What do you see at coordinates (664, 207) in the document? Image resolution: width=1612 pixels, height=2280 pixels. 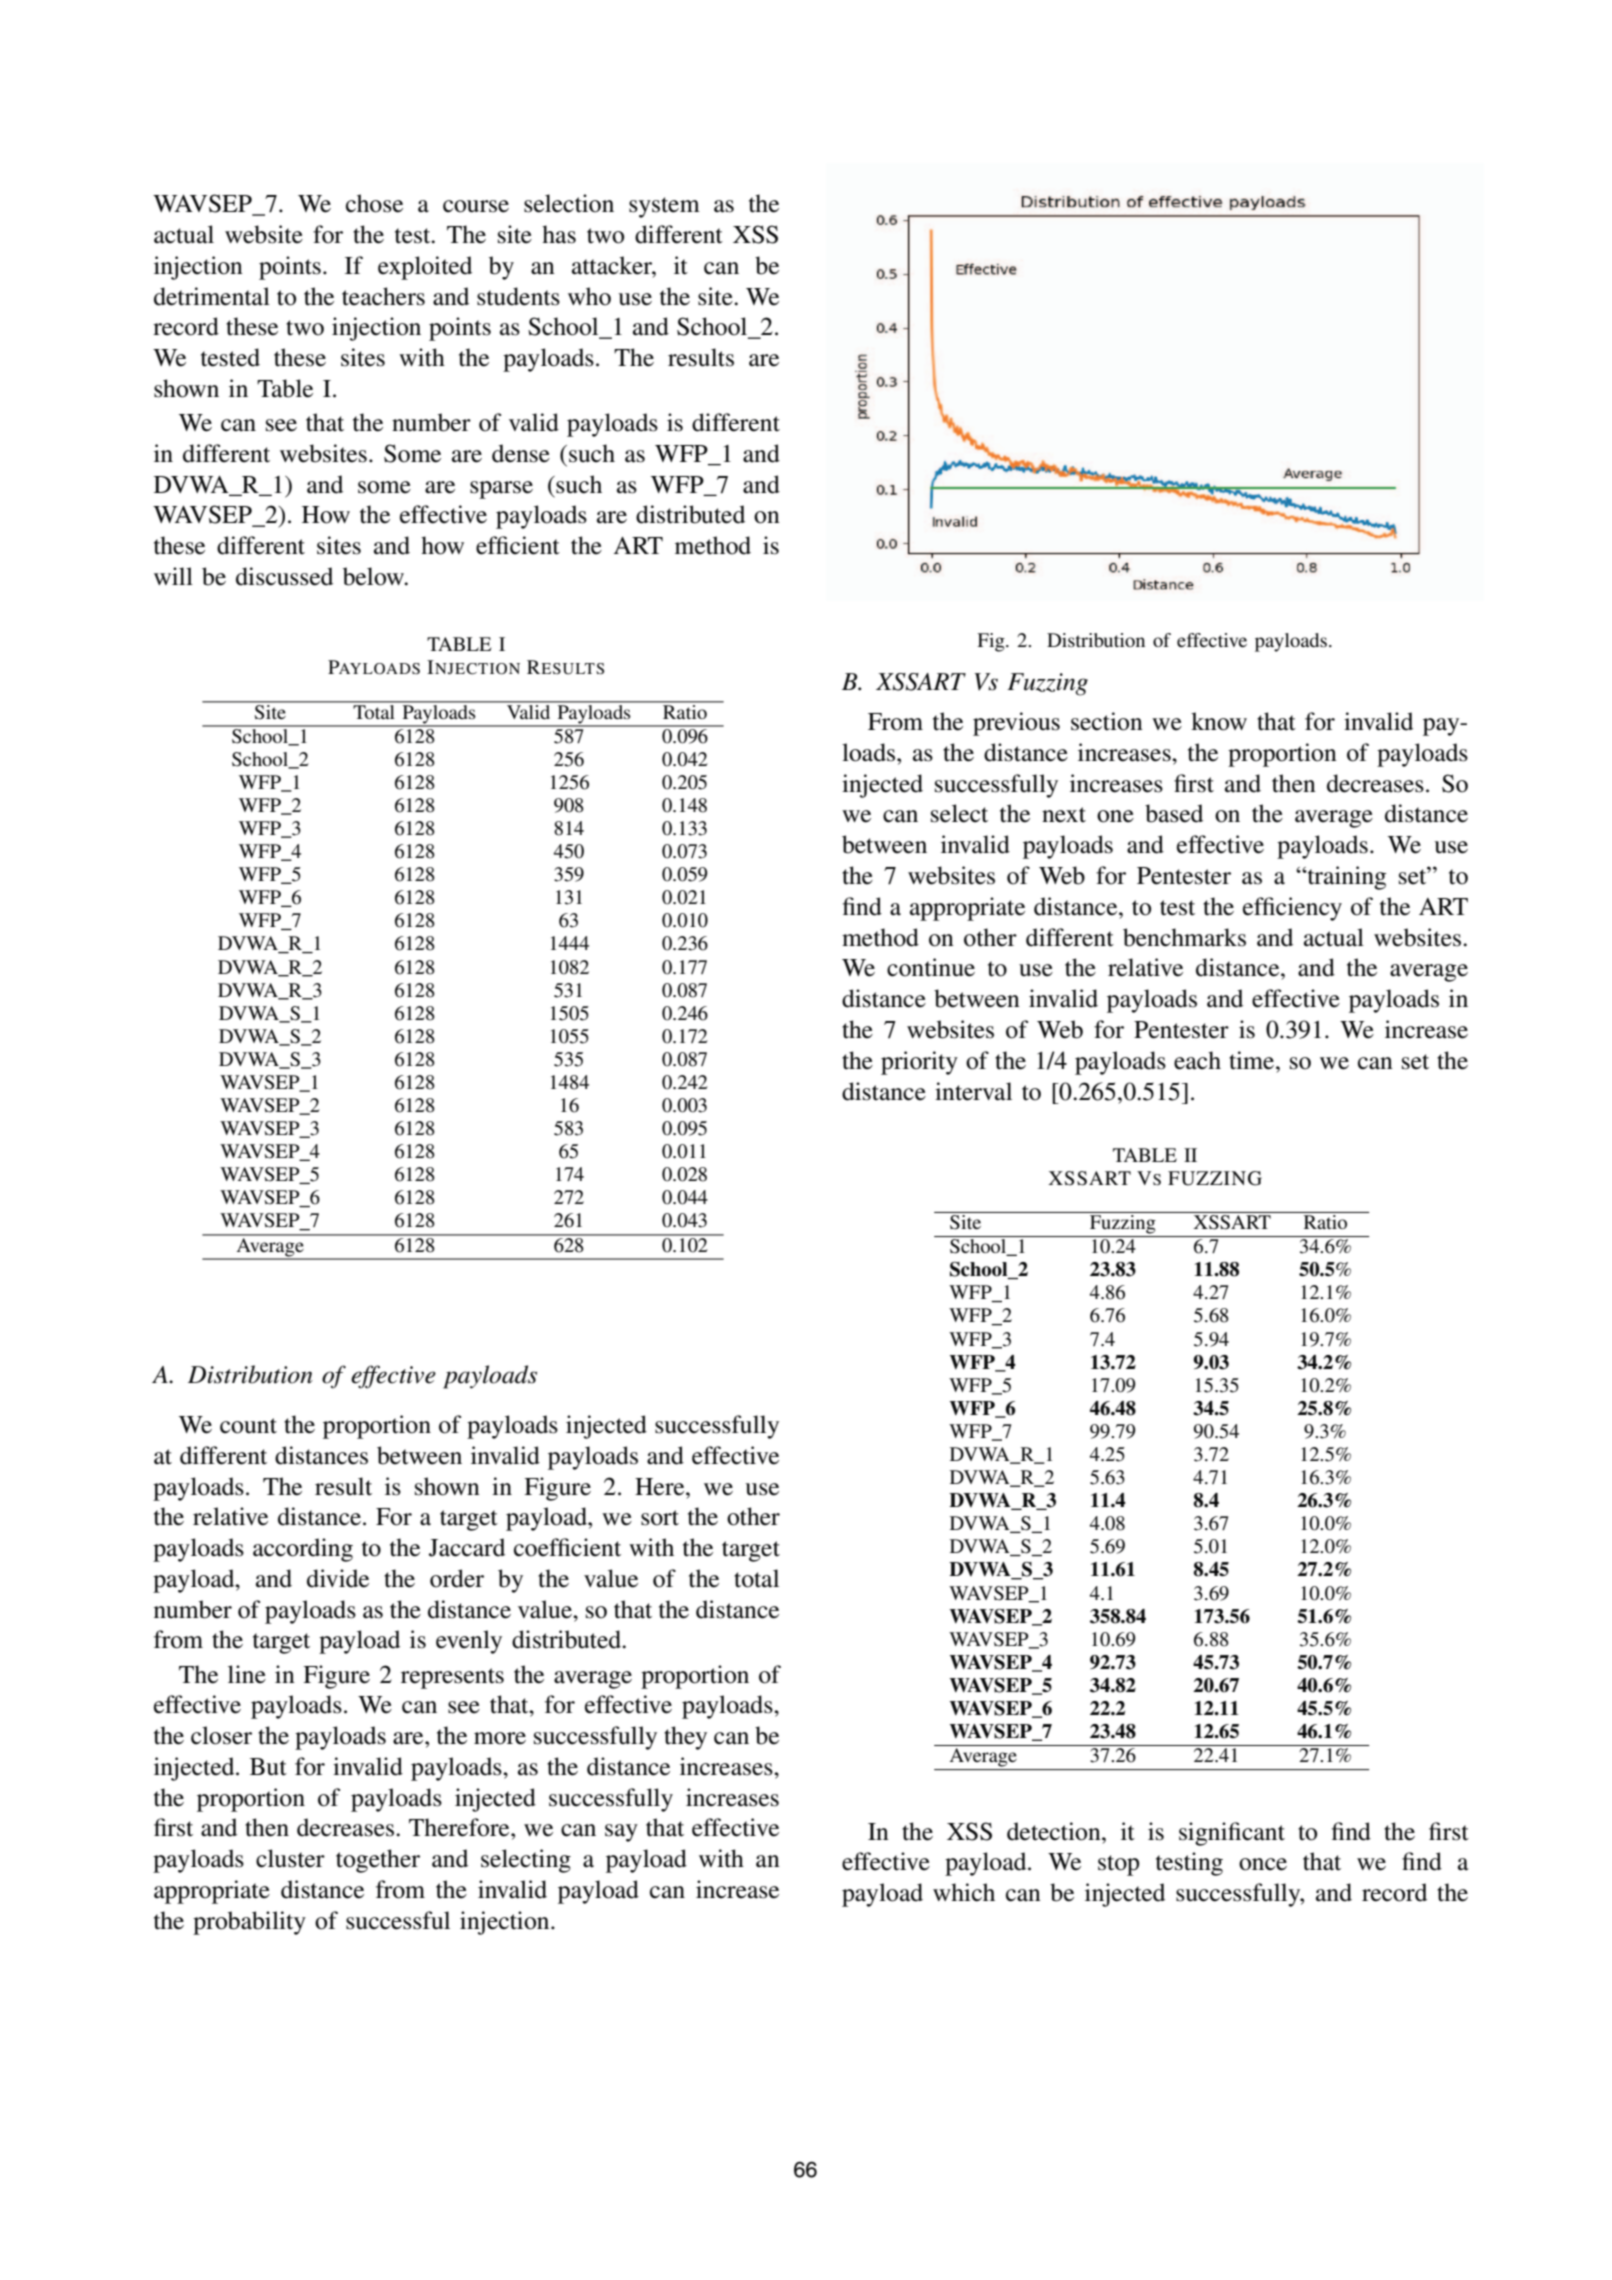 I see `system` at bounding box center [664, 207].
